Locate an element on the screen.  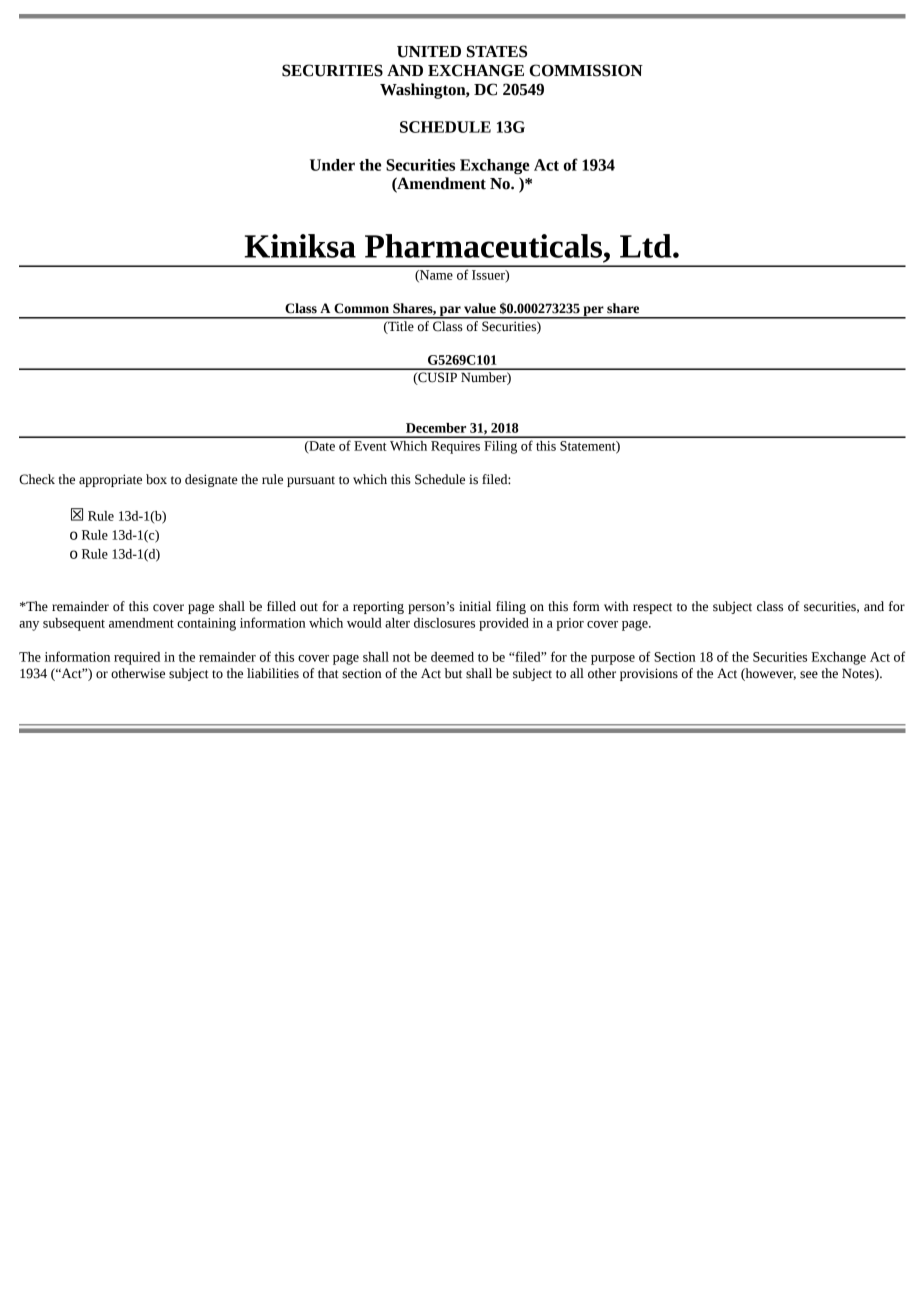
Under is located at coordinates (332, 165).
